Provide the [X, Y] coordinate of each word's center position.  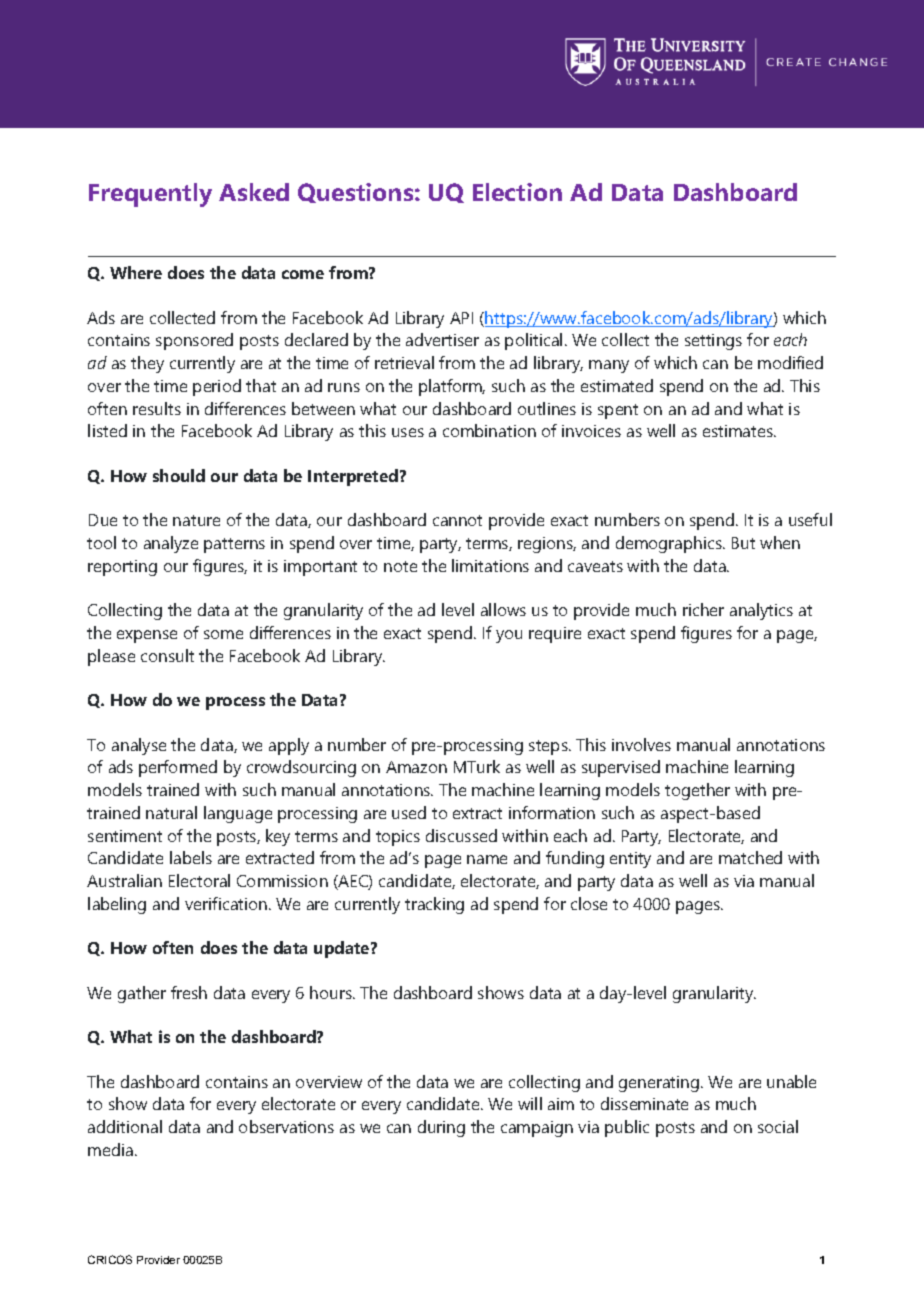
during [441, 1128]
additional [125, 1126]
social [778, 1126]
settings [713, 342]
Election [517, 192]
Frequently [150, 195]
